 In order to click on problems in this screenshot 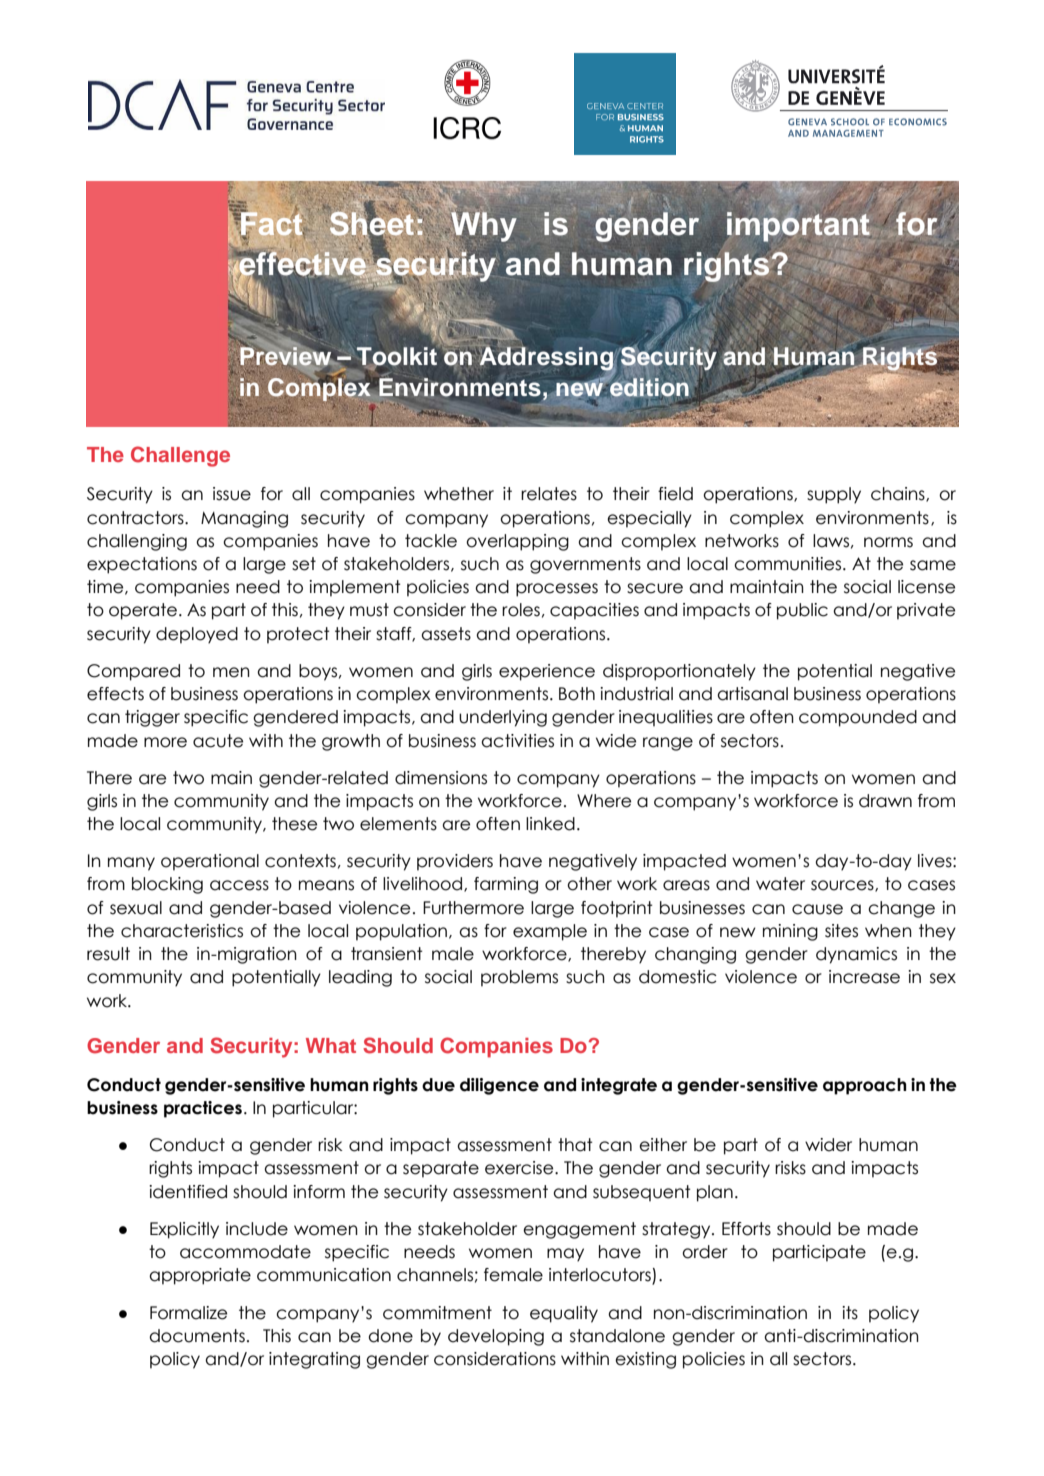, I will do `click(519, 978)`.
